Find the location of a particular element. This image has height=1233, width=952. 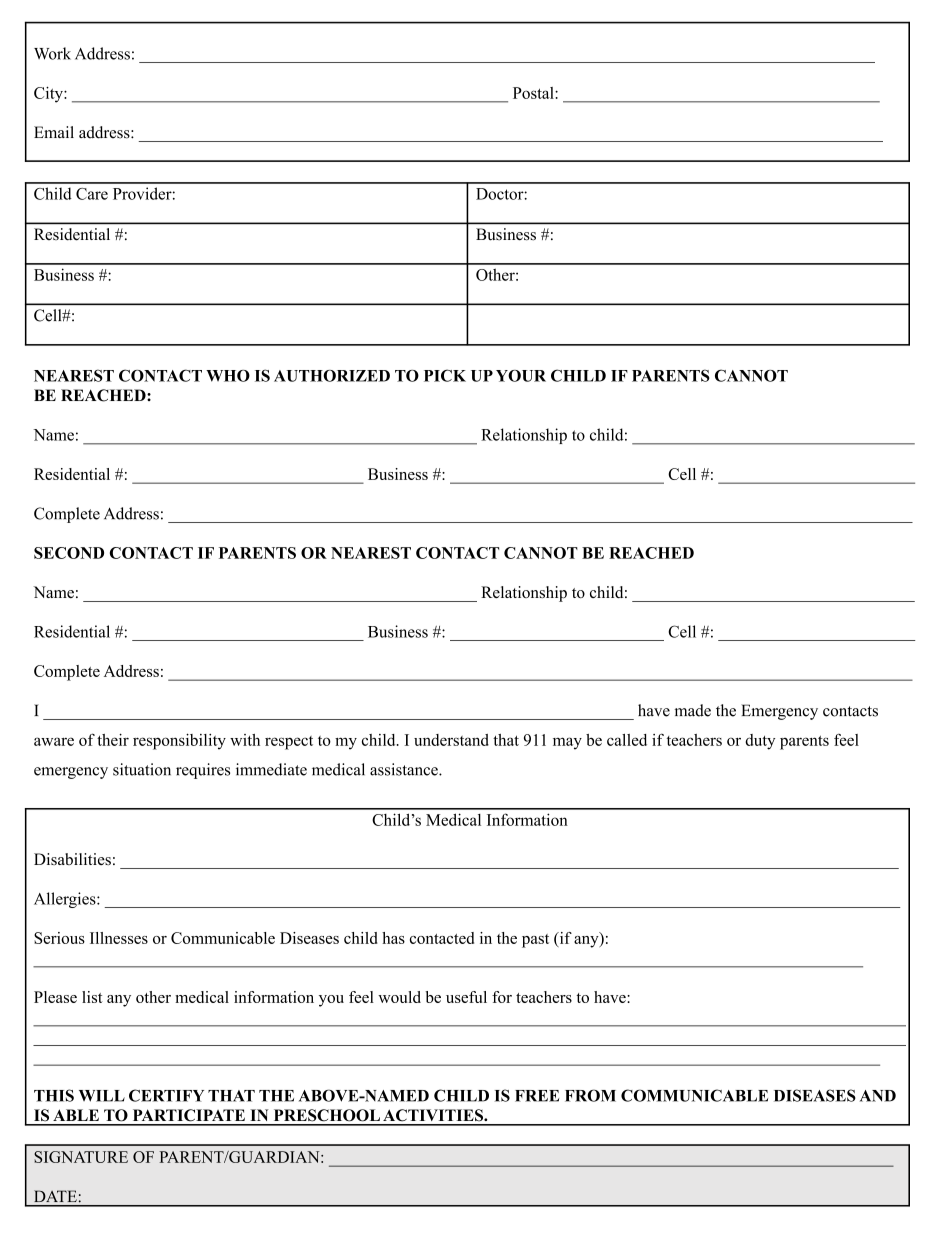

City is located at coordinates (49, 95).
